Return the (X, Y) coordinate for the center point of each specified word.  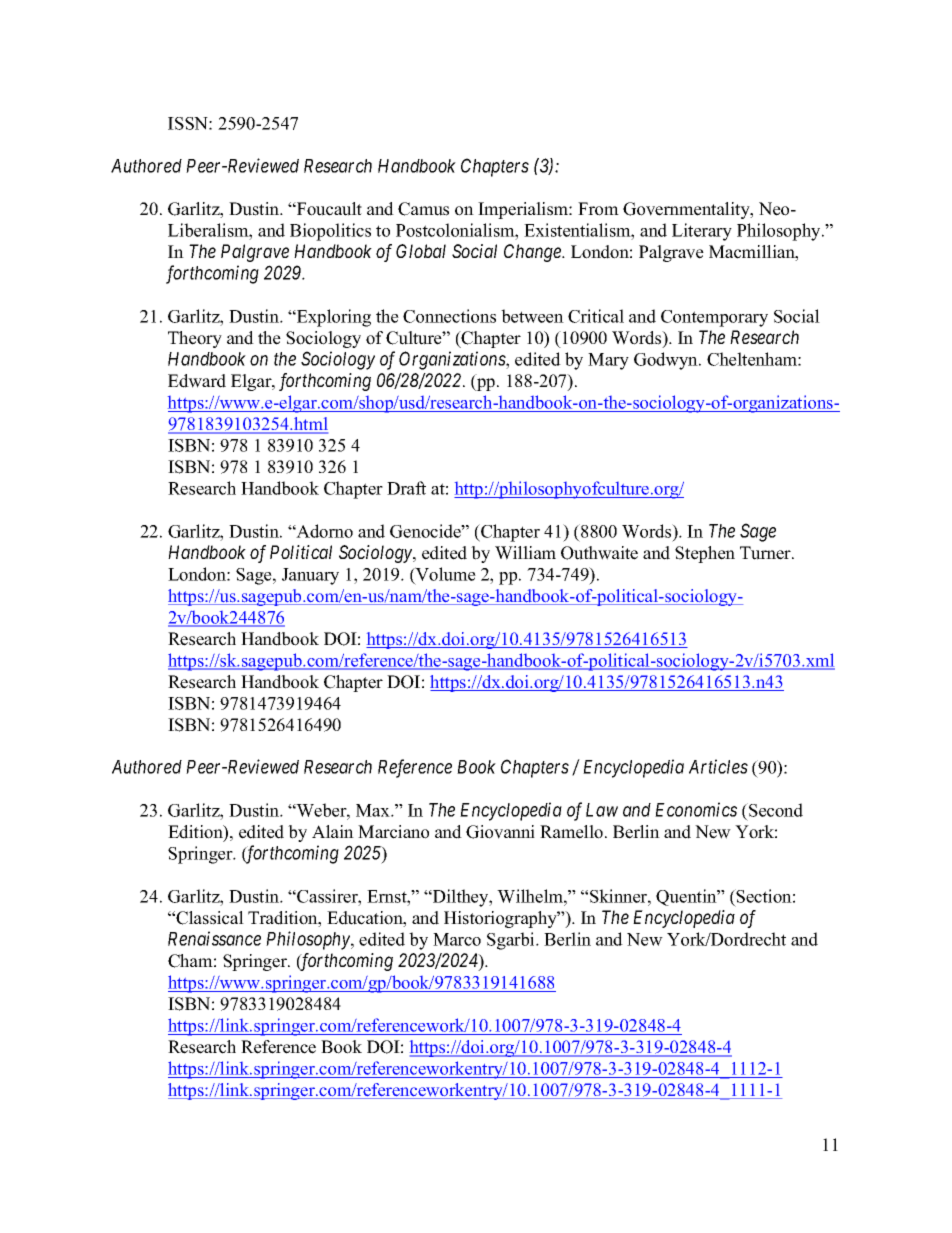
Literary (702, 232)
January (310, 576)
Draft (406, 488)
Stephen (705, 554)
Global (421, 251)
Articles (718, 766)
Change (533, 253)
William (525, 553)
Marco (457, 939)
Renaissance (214, 938)
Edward (197, 381)
